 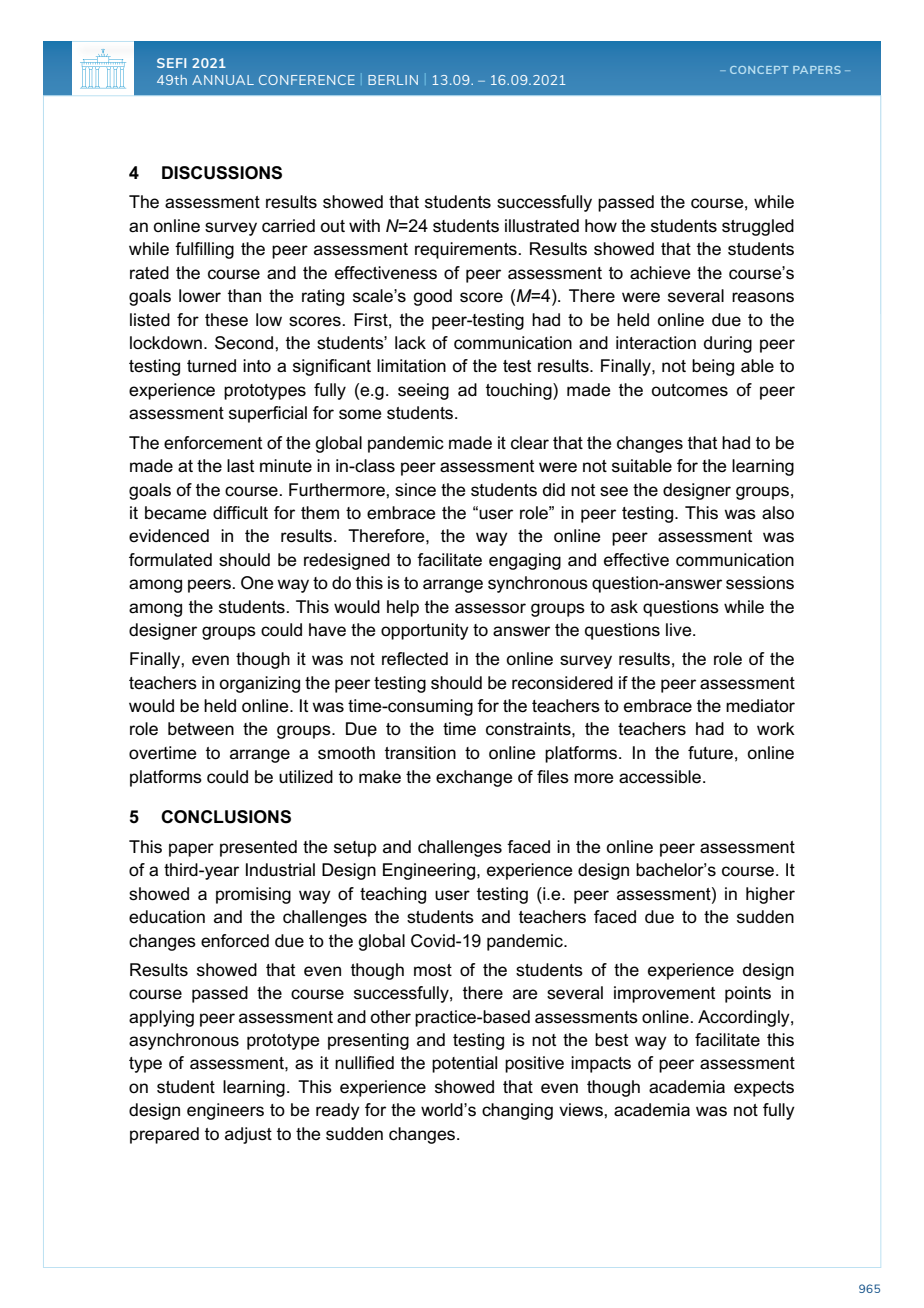 What do you see at coordinates (225, 1111) in the page?
I see `engineers` at bounding box center [225, 1111].
